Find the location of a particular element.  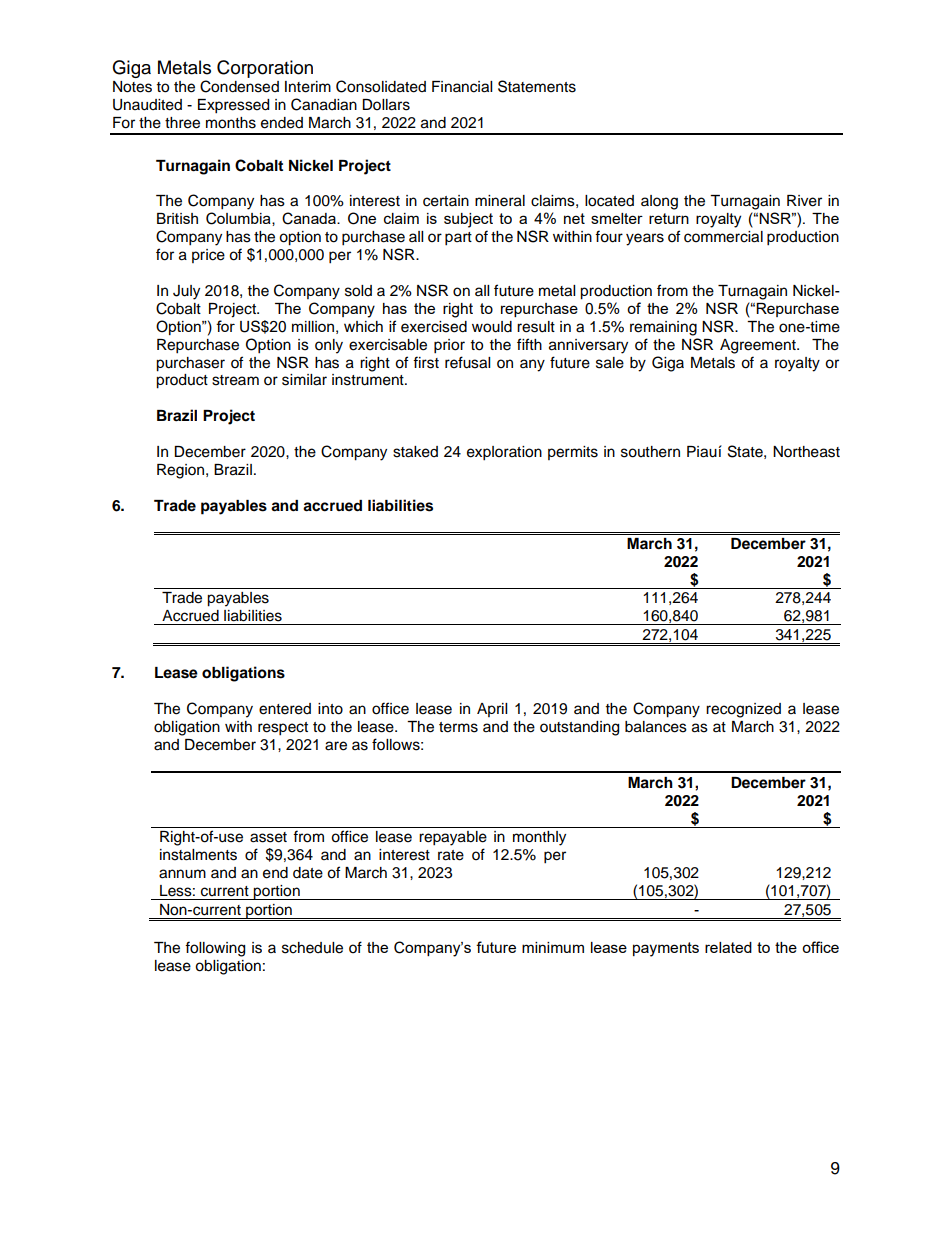

Region is located at coordinates (182, 471).
